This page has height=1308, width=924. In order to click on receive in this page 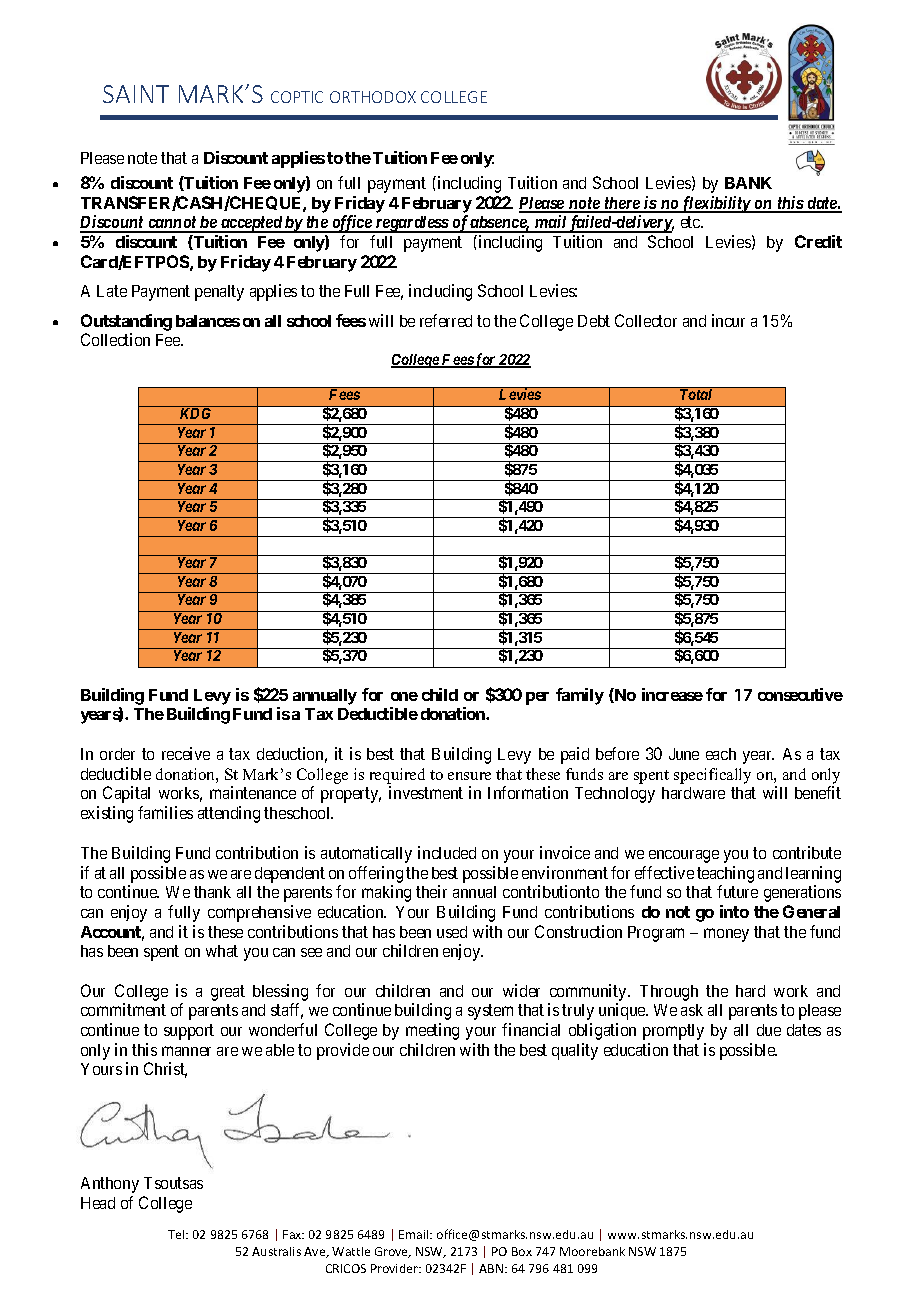, I will do `click(186, 753)`.
